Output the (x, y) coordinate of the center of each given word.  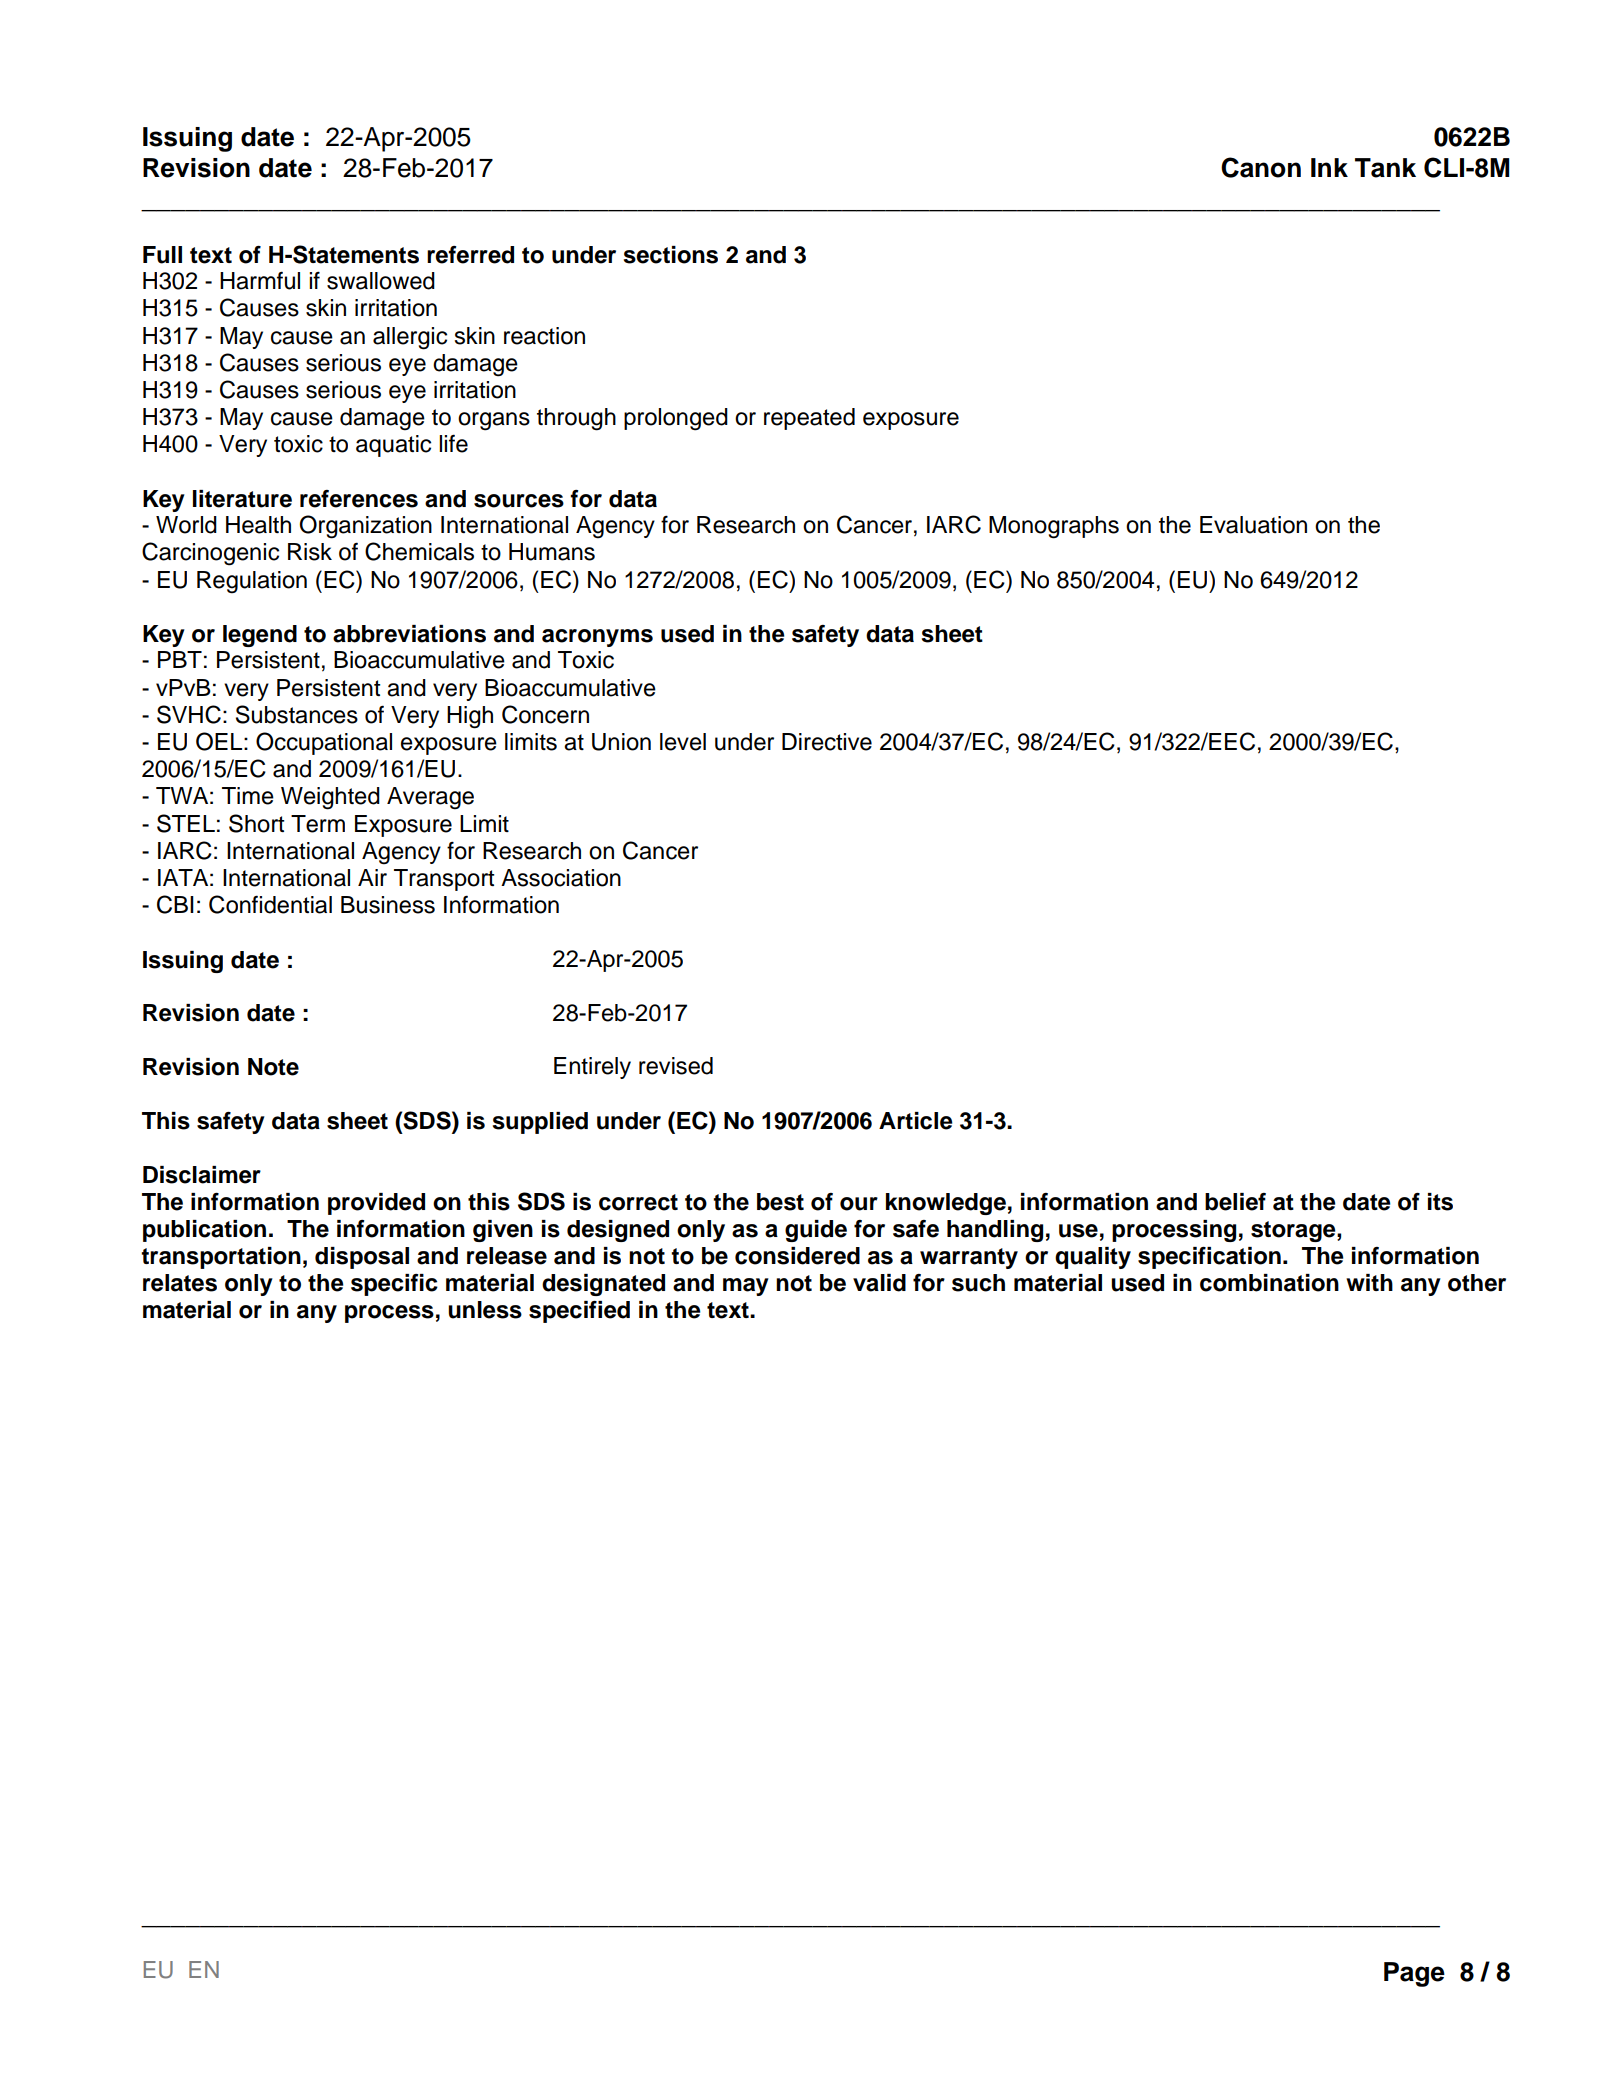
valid (879, 1283)
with (1369, 1282)
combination (1269, 1283)
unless (485, 1310)
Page (1414, 1974)
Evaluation (1253, 525)
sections (671, 255)
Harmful (260, 280)
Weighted (330, 798)
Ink (1329, 167)
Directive (827, 742)
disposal (362, 1258)
